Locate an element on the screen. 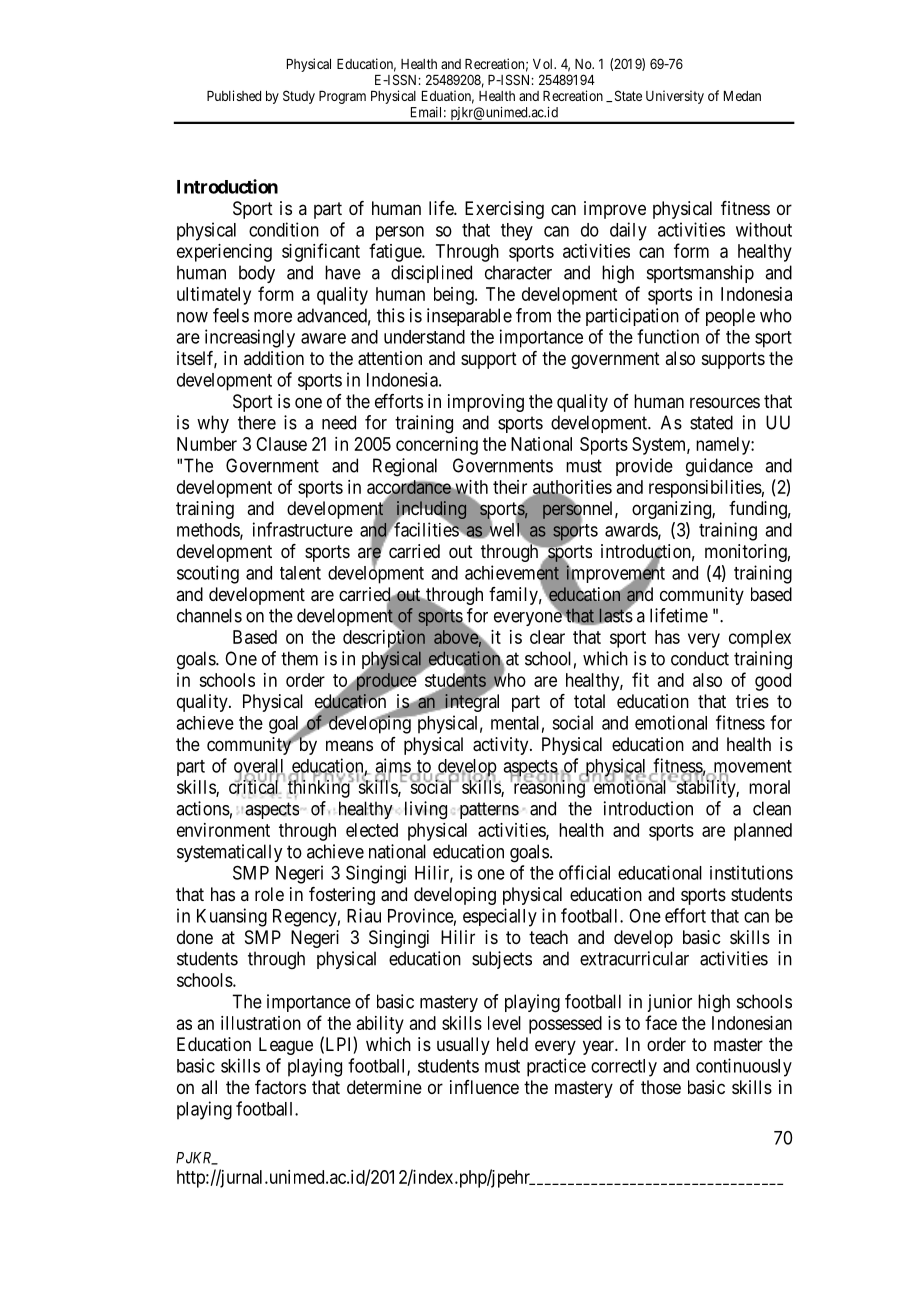 The height and width of the screenshot is (1308, 924). talent is located at coordinates (300, 573).
